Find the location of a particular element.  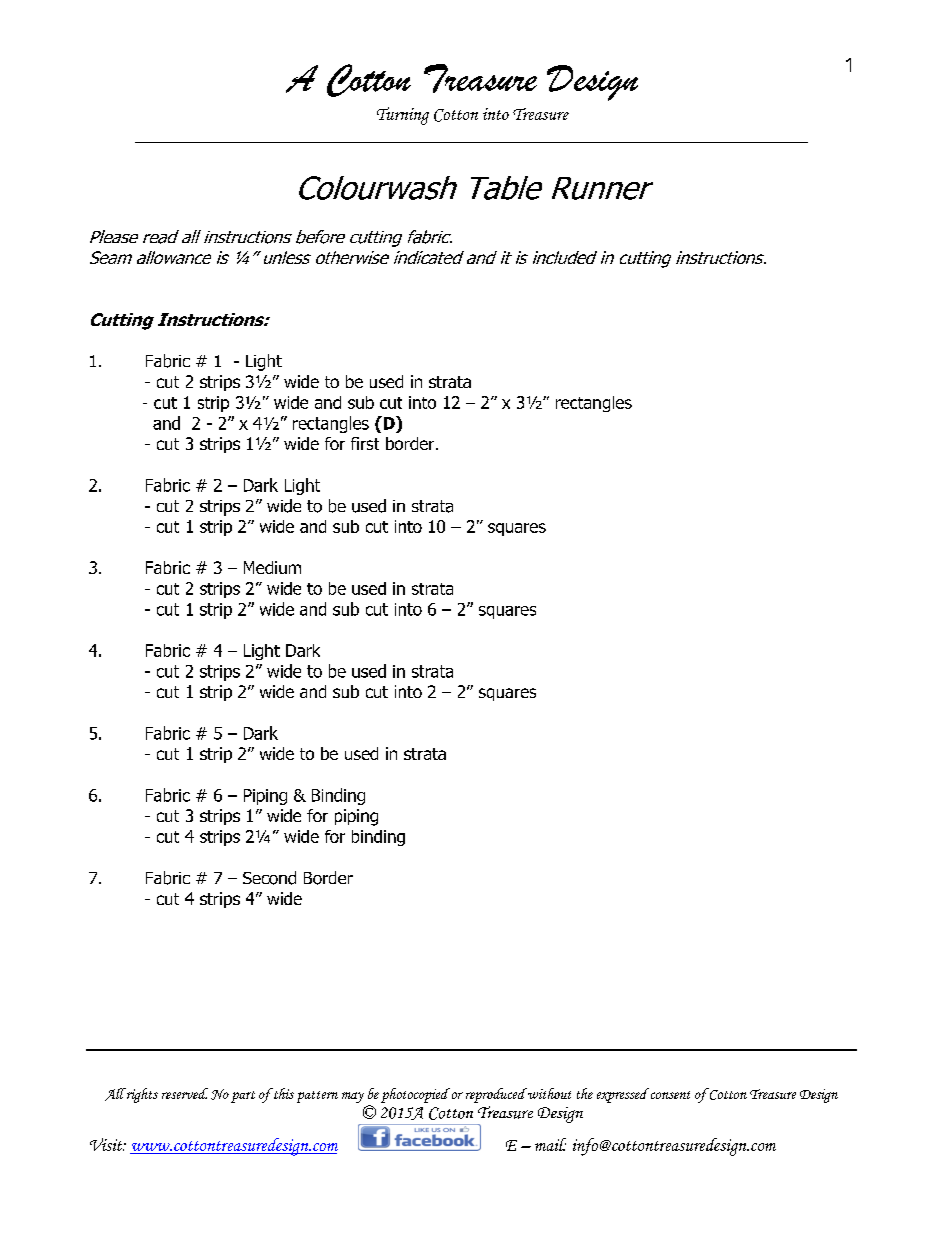

Second is located at coordinates (269, 878).
